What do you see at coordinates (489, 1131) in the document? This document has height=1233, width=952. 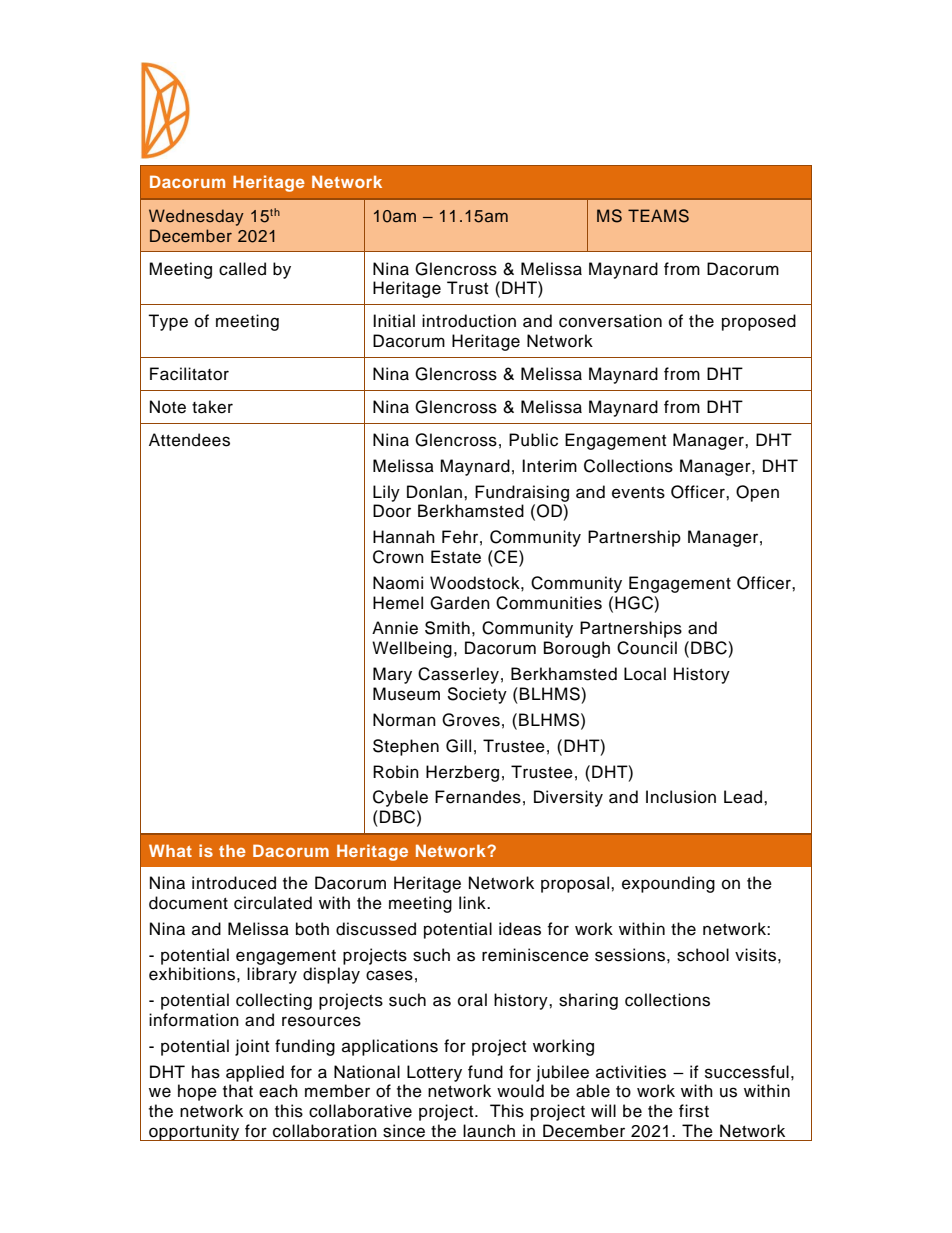 I see `launch` at bounding box center [489, 1131].
